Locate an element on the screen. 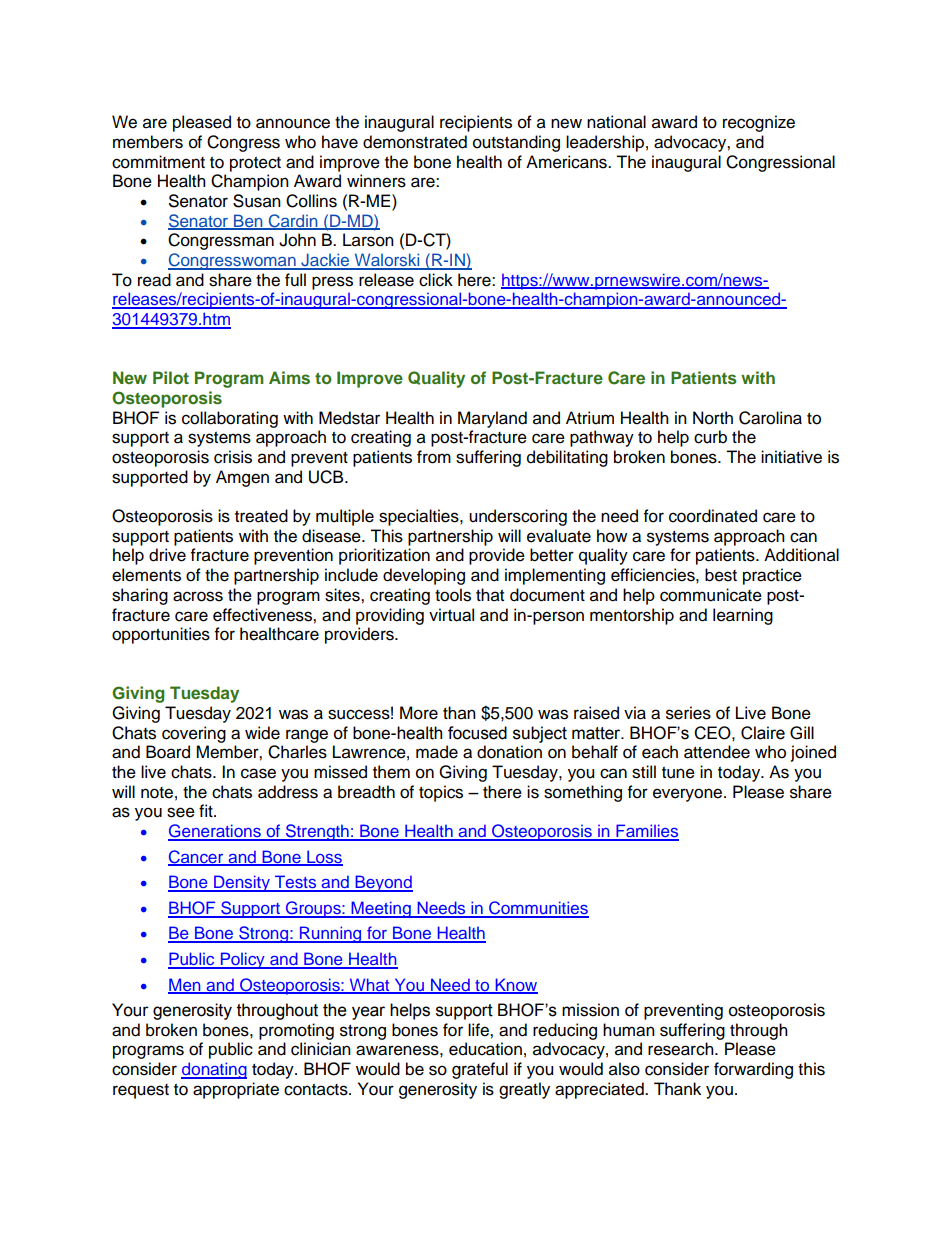  across is located at coordinates (198, 596).
